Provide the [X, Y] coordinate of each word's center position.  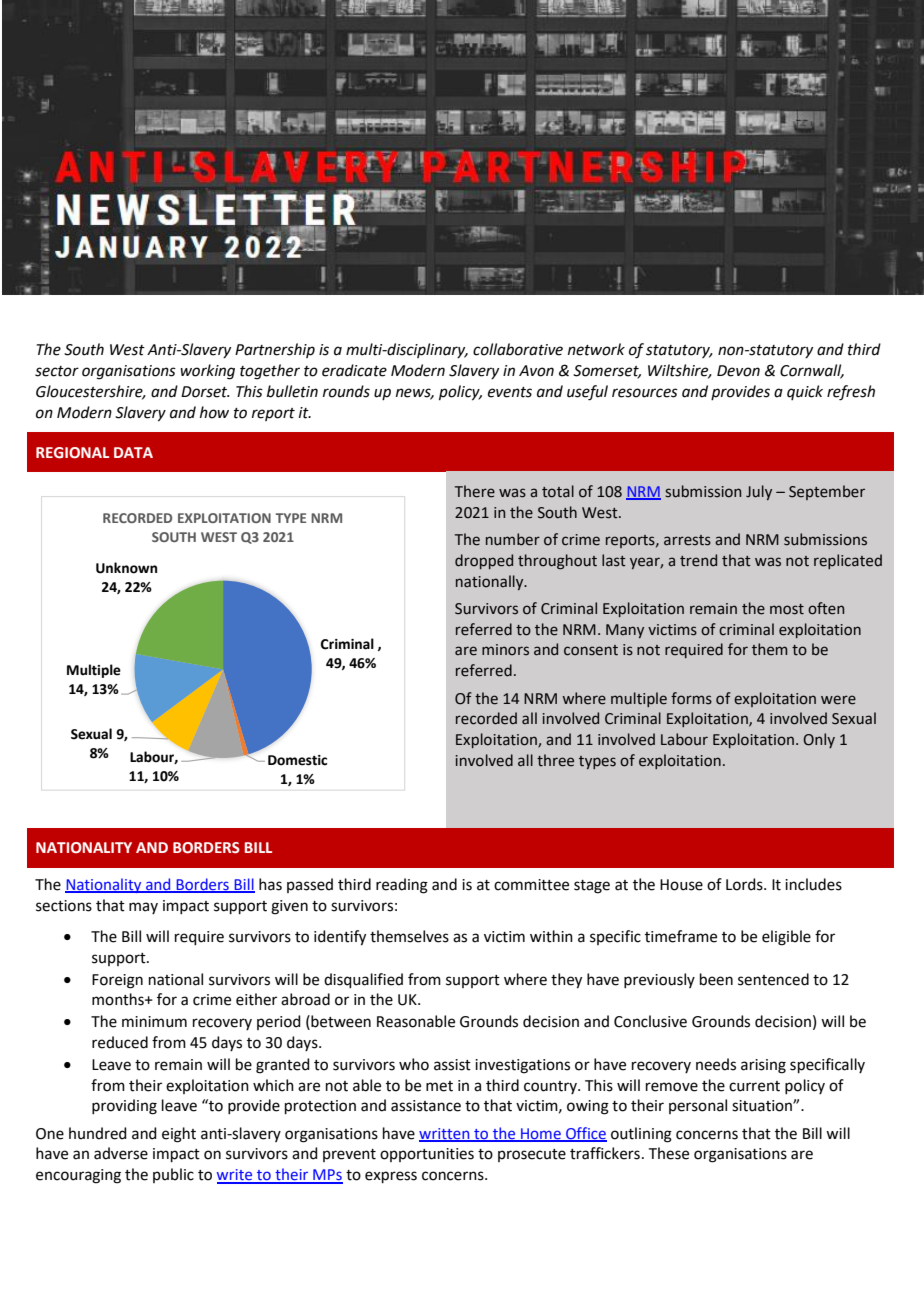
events [510, 392]
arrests [687, 540]
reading [402, 886]
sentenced [773, 979]
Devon [738, 371]
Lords [745, 884]
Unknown [126, 568]
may [143, 908]
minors [505, 650]
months [119, 999]
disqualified [363, 980]
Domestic [297, 760]
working [207, 372]
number [513, 539]
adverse [121, 1153]
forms [691, 698]
